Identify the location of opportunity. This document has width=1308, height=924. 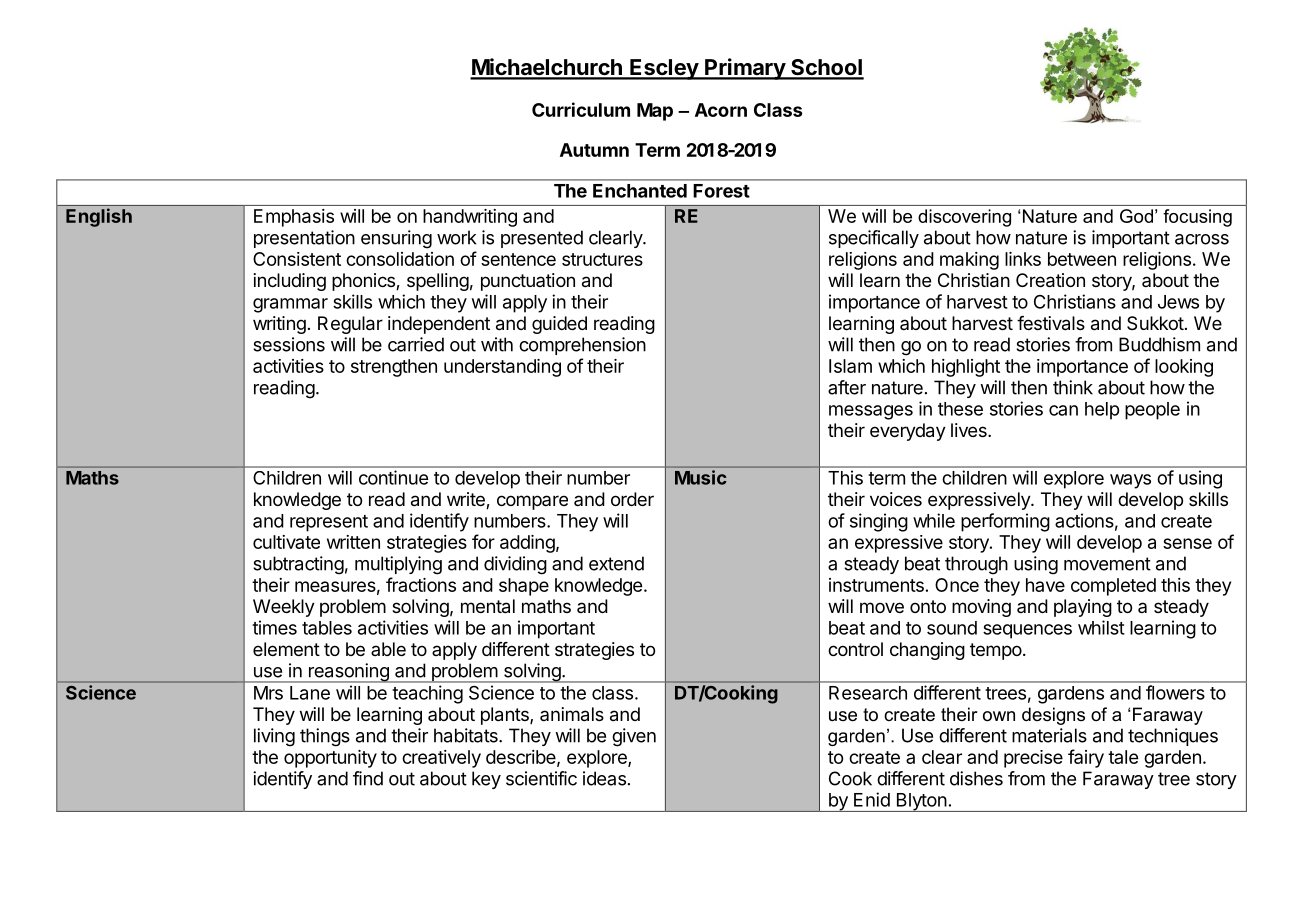
(330, 759).
